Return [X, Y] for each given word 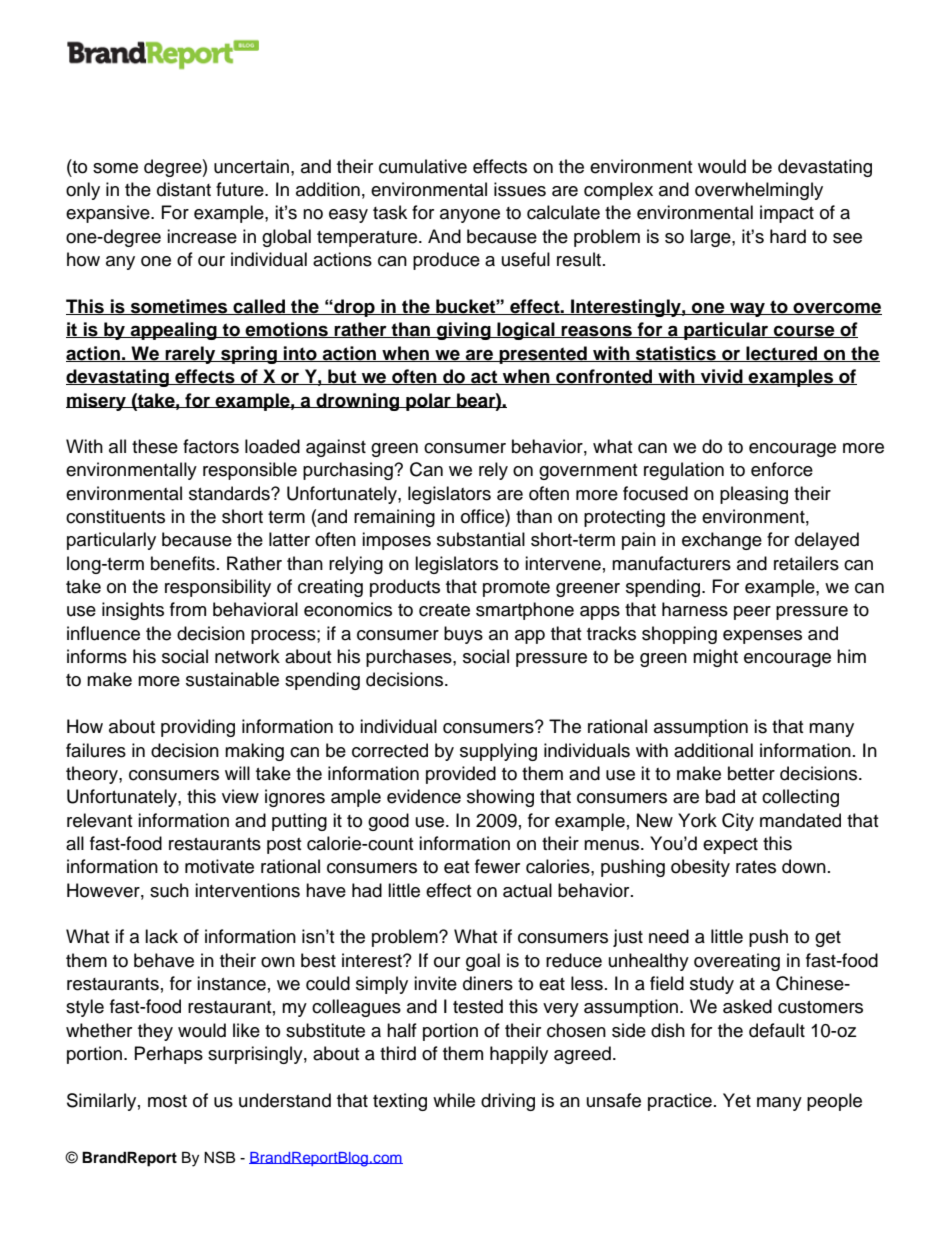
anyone [470, 216]
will [237, 773]
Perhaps [169, 1055]
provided [461, 775]
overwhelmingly [759, 191]
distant [184, 189]
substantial [481, 539]
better [751, 773]
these [155, 446]
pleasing [754, 495]
